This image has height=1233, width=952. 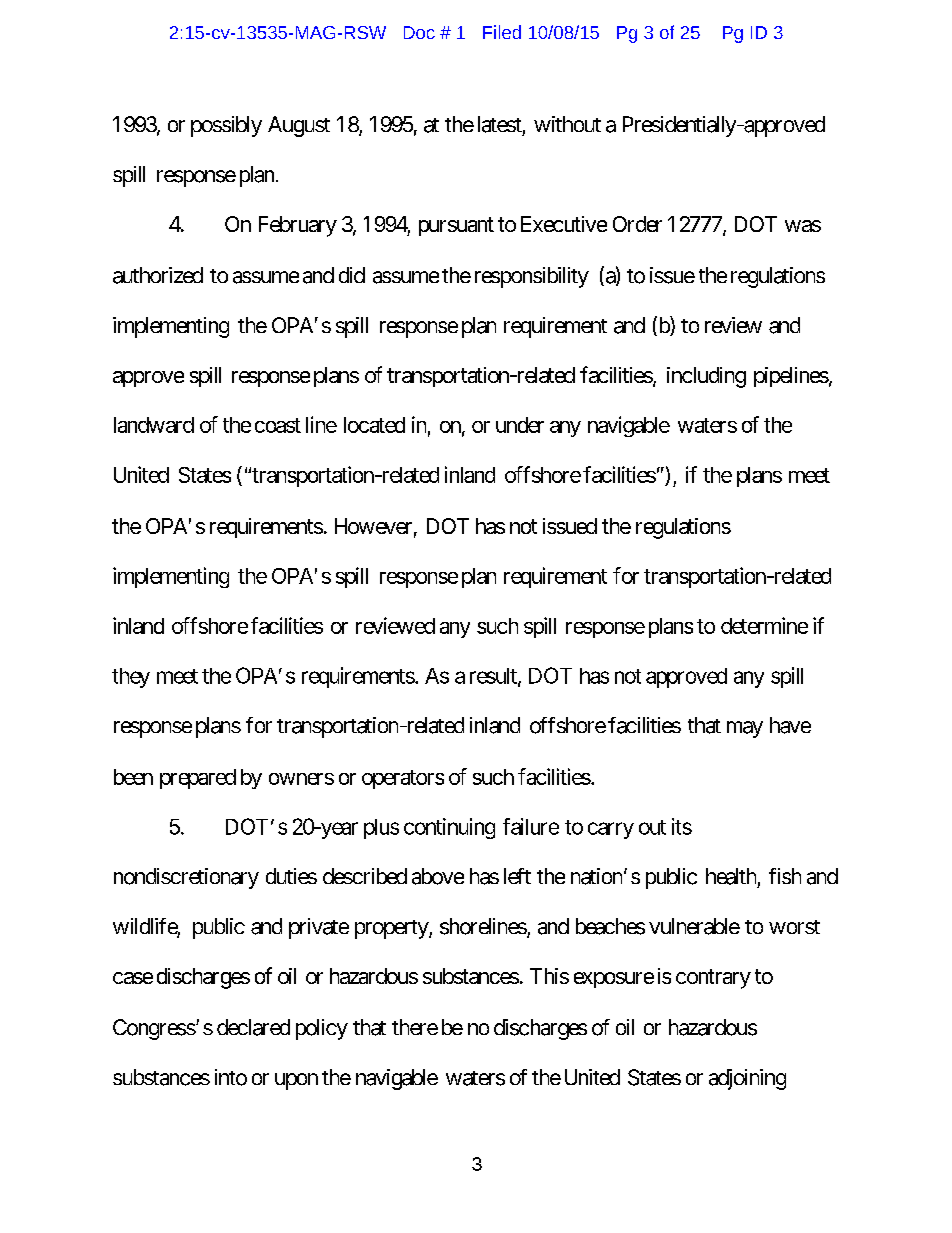 I want to click on into, so click(x=231, y=1077).
